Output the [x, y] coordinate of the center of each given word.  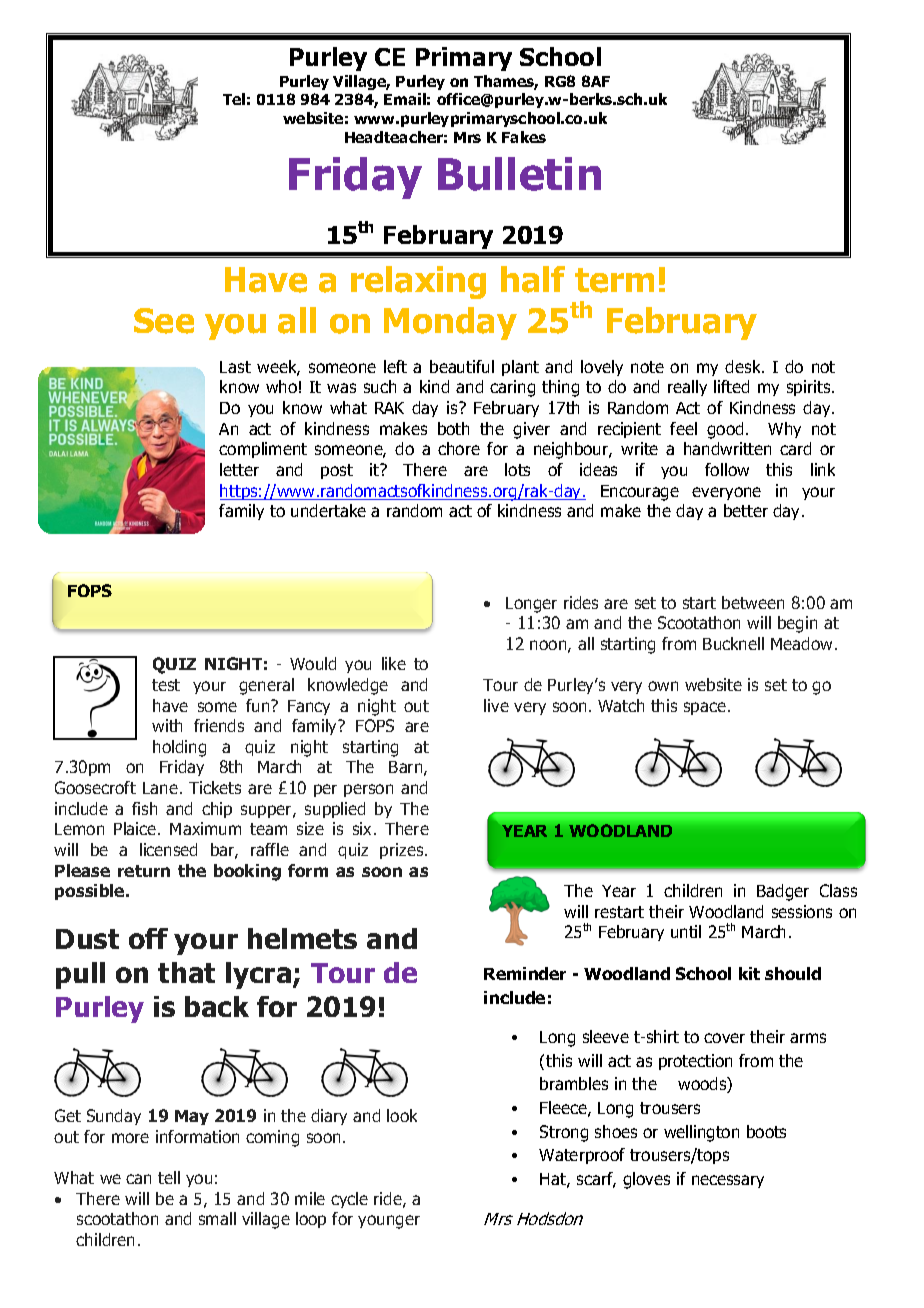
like [394, 663]
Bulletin [519, 174]
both [453, 428]
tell [169, 1177]
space [705, 708]
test [166, 685]
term [614, 280]
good [725, 430]
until [686, 931]
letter [239, 469]
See [164, 321]
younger [389, 1222]
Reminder [525, 973]
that [186, 972]
